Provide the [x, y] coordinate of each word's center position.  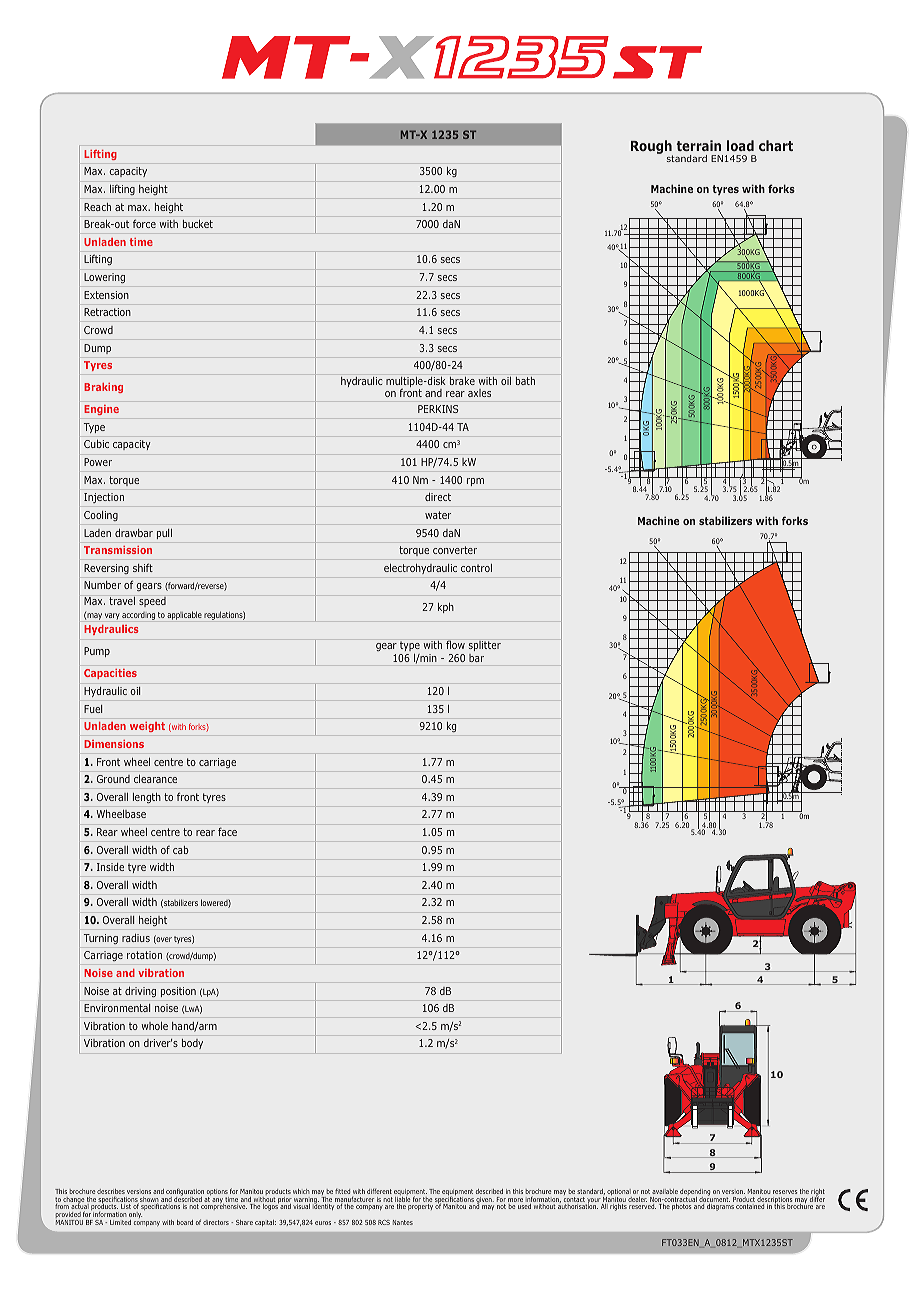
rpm [475, 482]
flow [455, 644]
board [185, 1222]
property [420, 1207]
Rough [652, 148]
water [438, 515]
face [227, 831]
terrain [698, 145]
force [144, 223]
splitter [485, 646]
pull [164, 534]
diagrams [720, 1207]
